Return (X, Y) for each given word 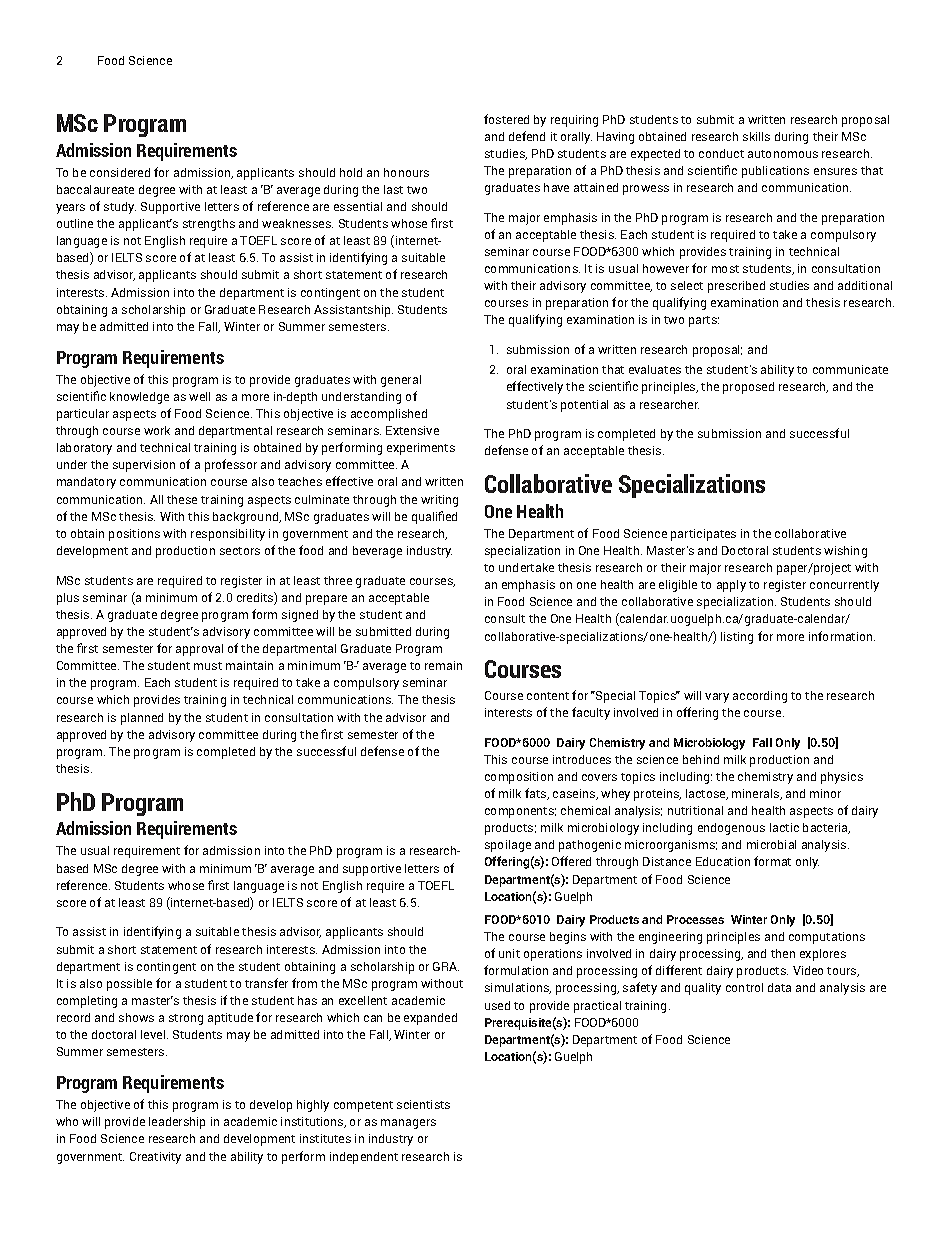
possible (129, 985)
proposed (748, 388)
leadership (177, 1123)
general (401, 381)
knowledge (139, 398)
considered (120, 172)
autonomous (783, 154)
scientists (423, 1104)
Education (723, 861)
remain (443, 665)
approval (199, 650)
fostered (506, 119)
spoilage (508, 846)
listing (737, 638)
